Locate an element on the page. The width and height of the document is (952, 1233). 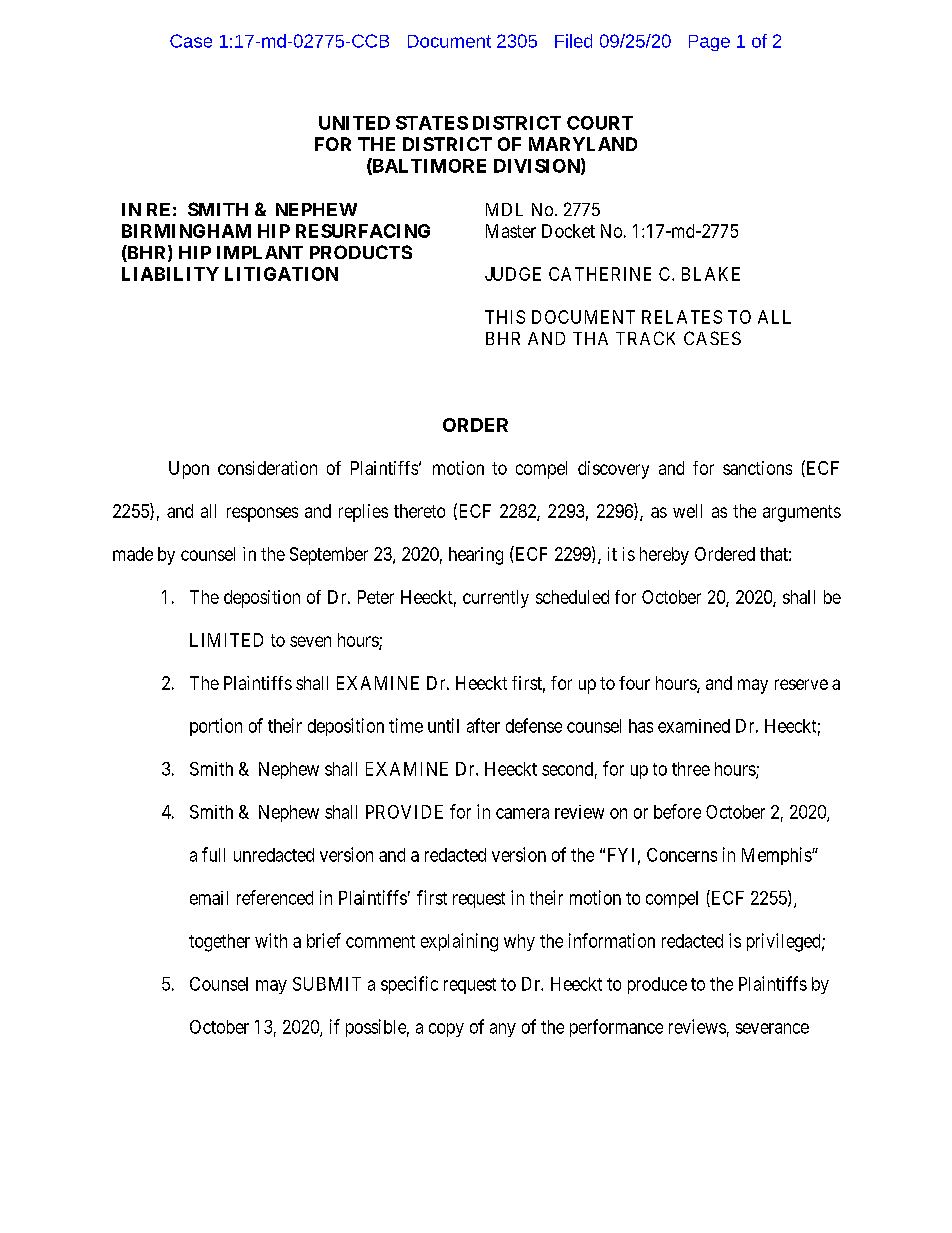
responses is located at coordinates (262, 514).
